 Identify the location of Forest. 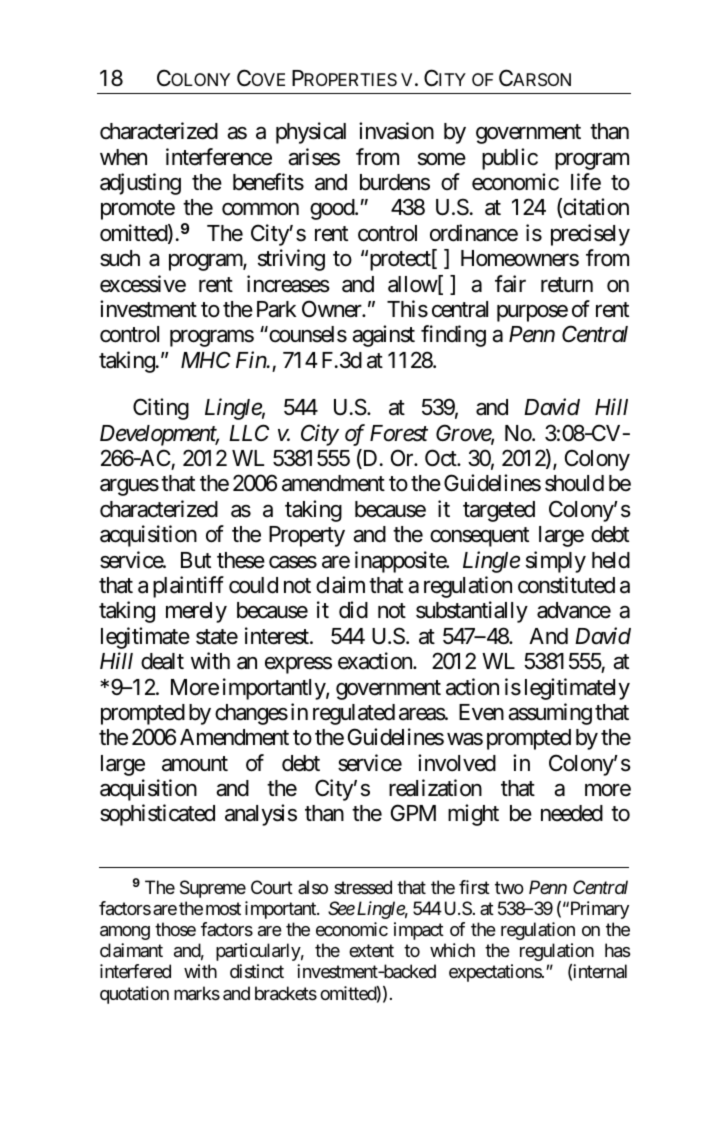
(399, 433).
